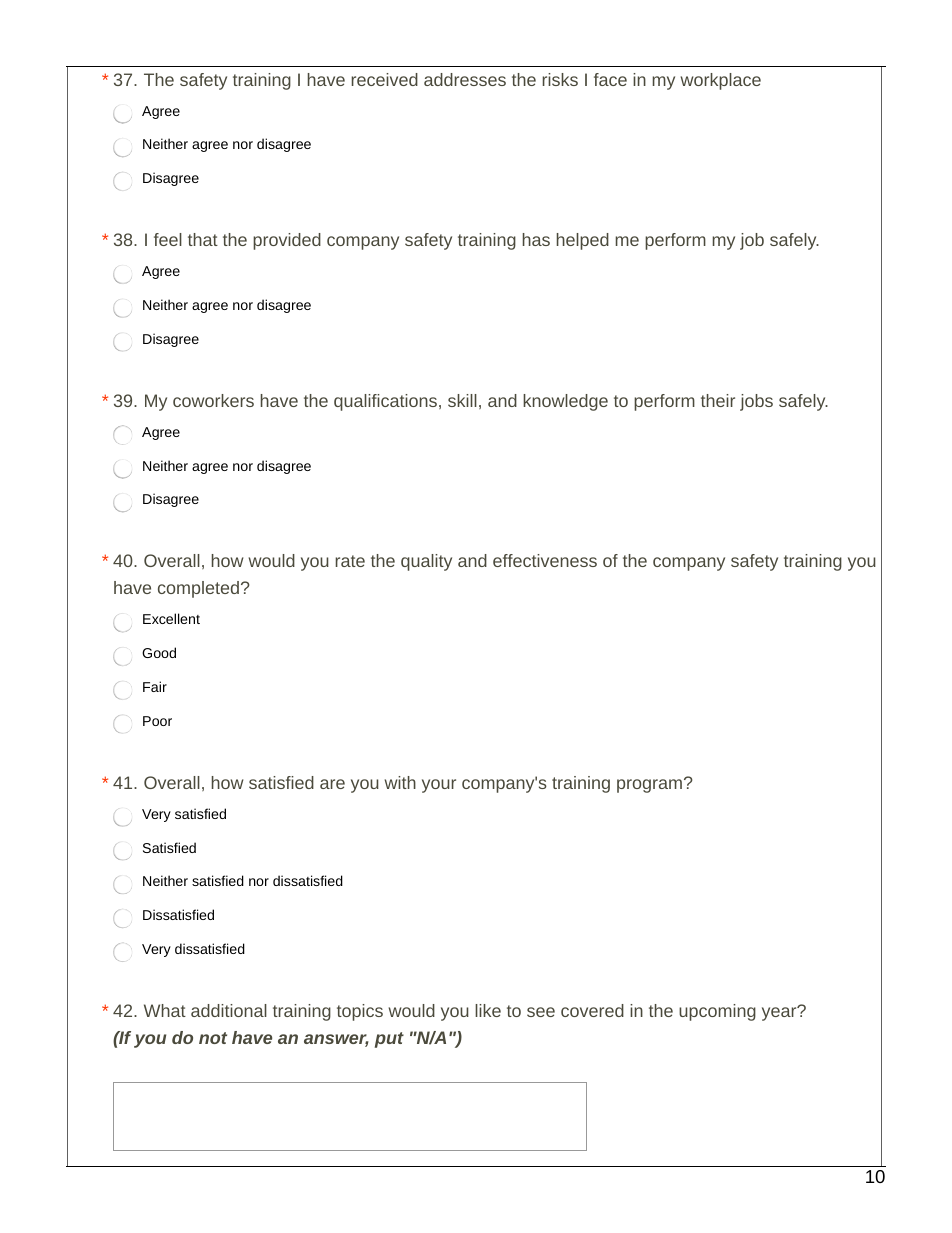  What do you see at coordinates (229, 1010) in the screenshot?
I see `additional` at bounding box center [229, 1010].
